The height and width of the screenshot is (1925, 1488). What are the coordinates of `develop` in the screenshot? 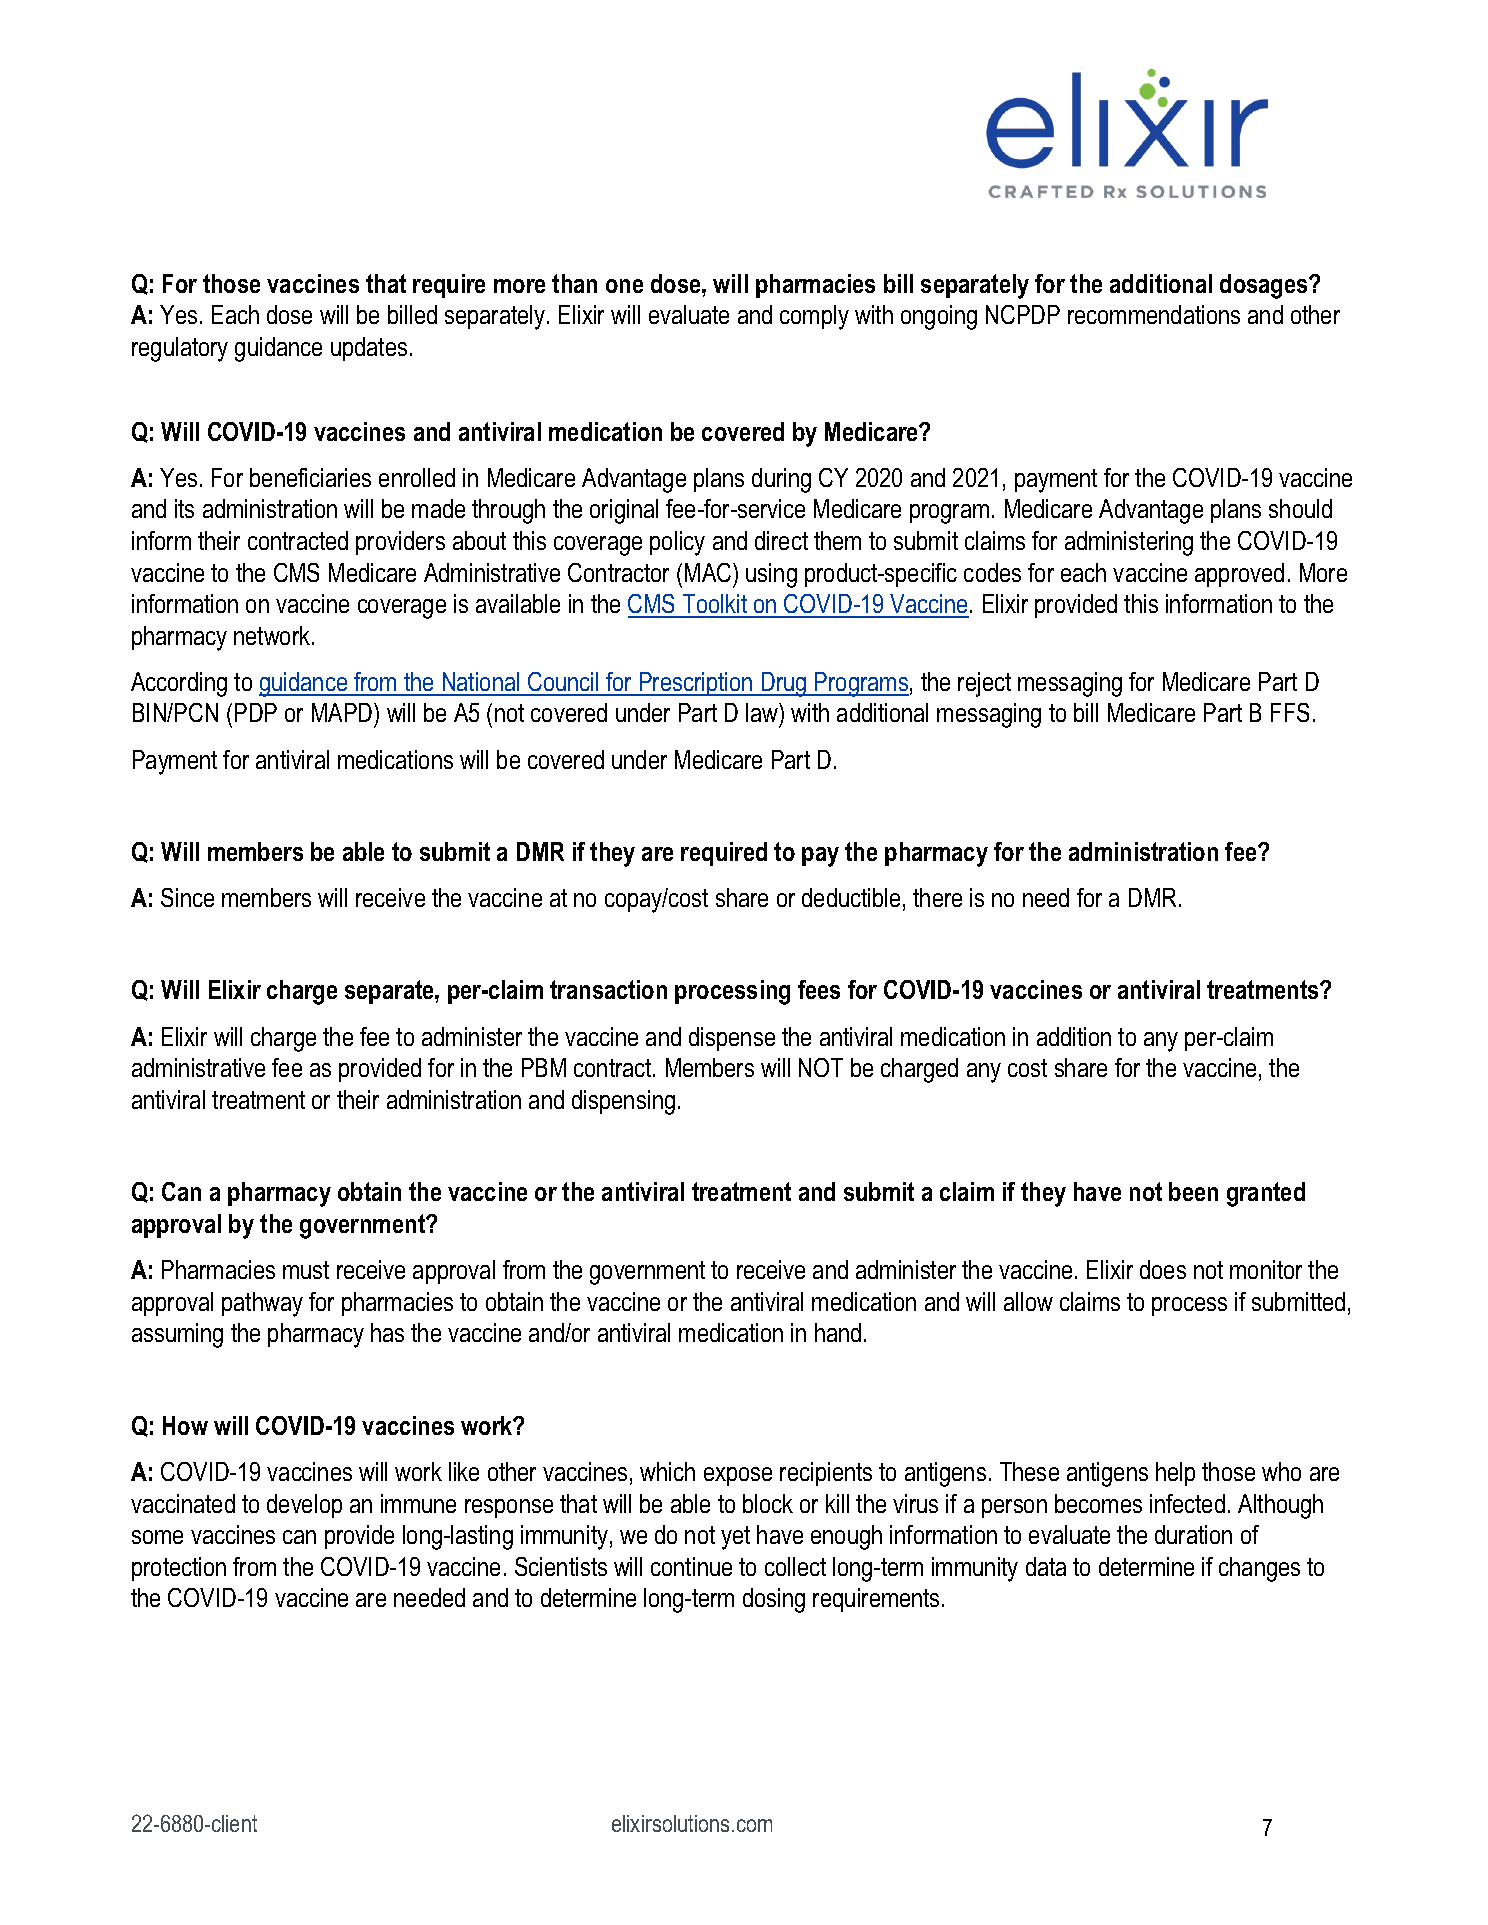 It's located at (304, 1506).
